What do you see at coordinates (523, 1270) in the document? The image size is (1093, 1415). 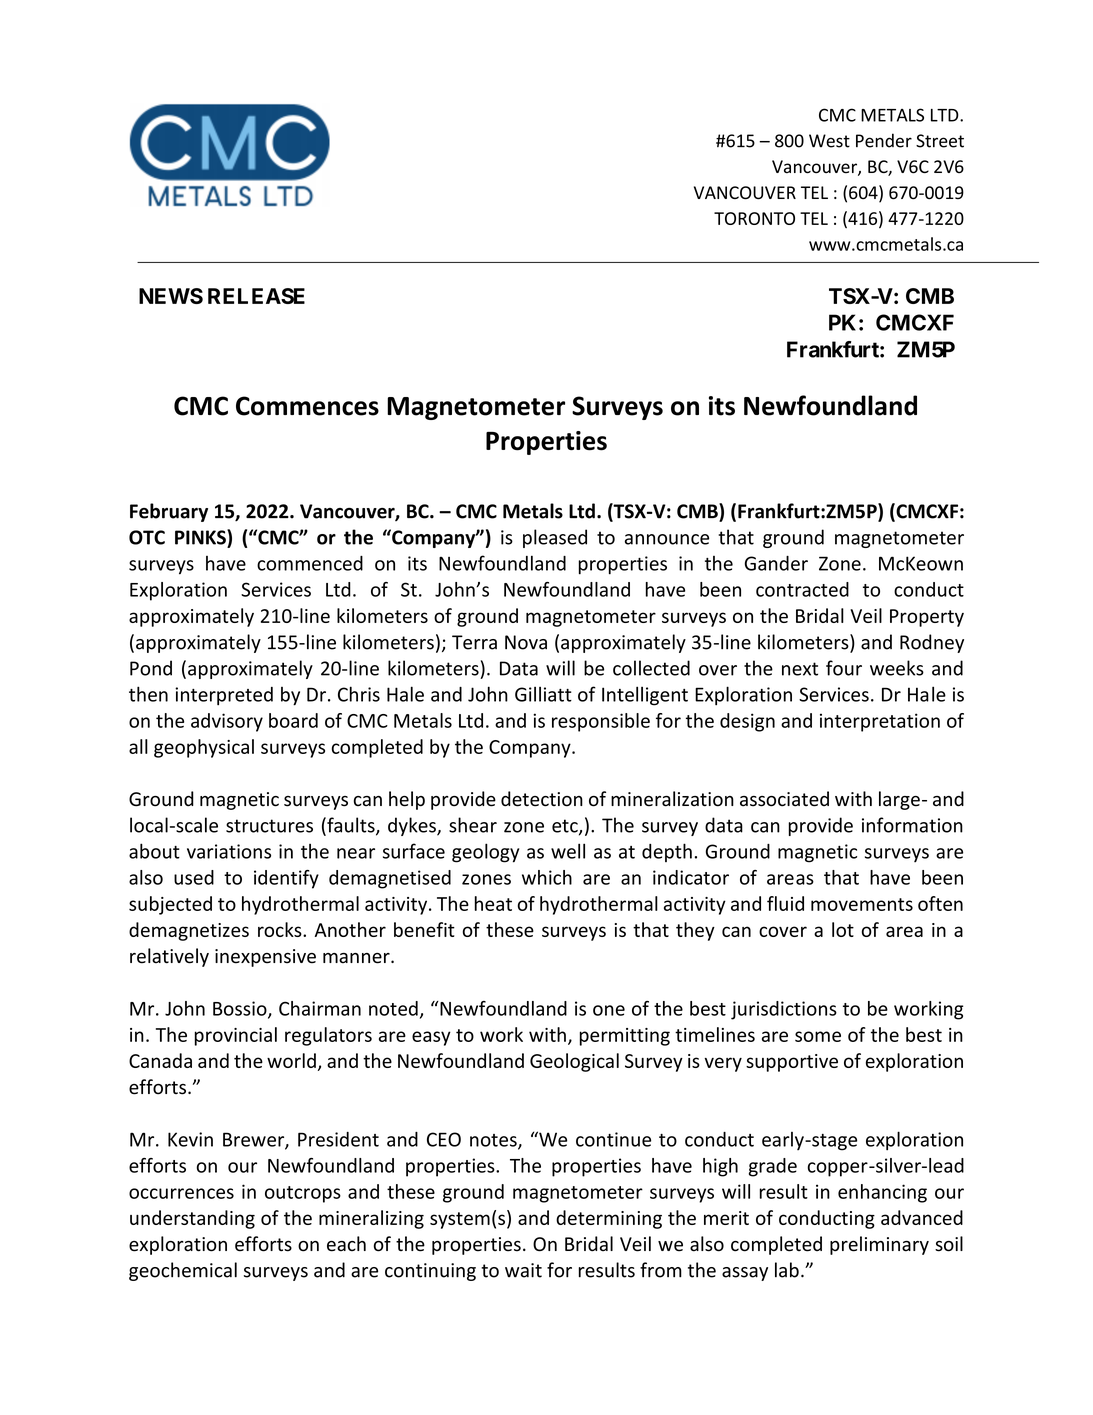 I see `wait` at bounding box center [523, 1270].
